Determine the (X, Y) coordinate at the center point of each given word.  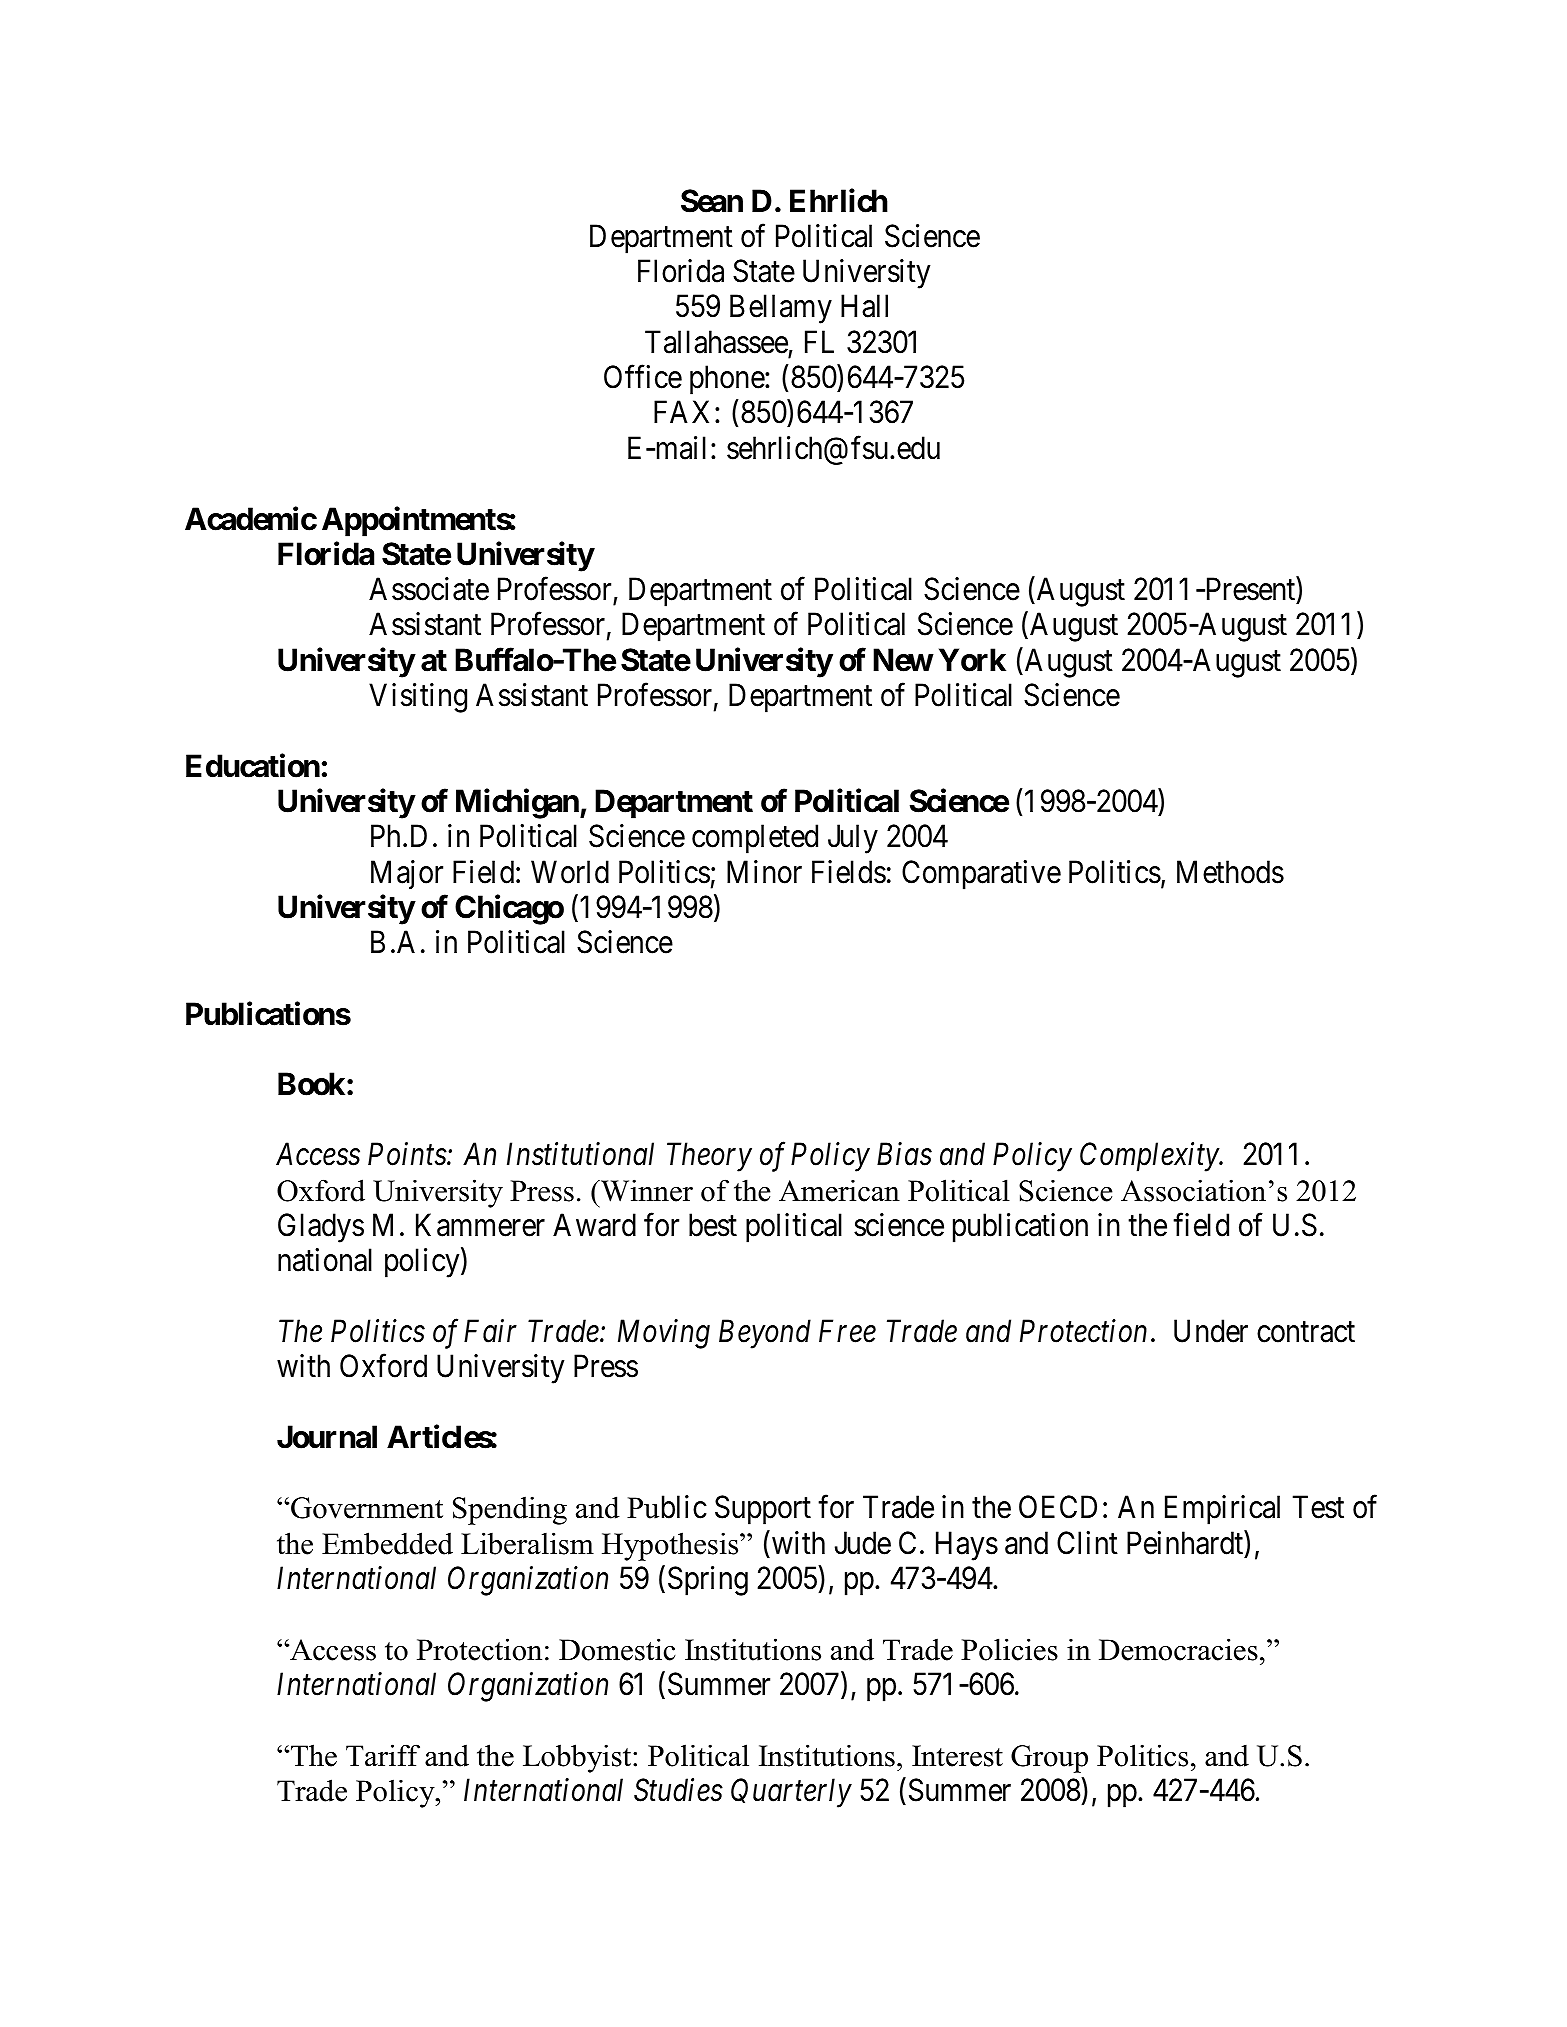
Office (643, 377)
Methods (1230, 872)
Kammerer (480, 1225)
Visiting (418, 698)
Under (1211, 1331)
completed (755, 839)
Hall (864, 306)
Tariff (383, 1755)
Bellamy (781, 309)
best (713, 1225)
